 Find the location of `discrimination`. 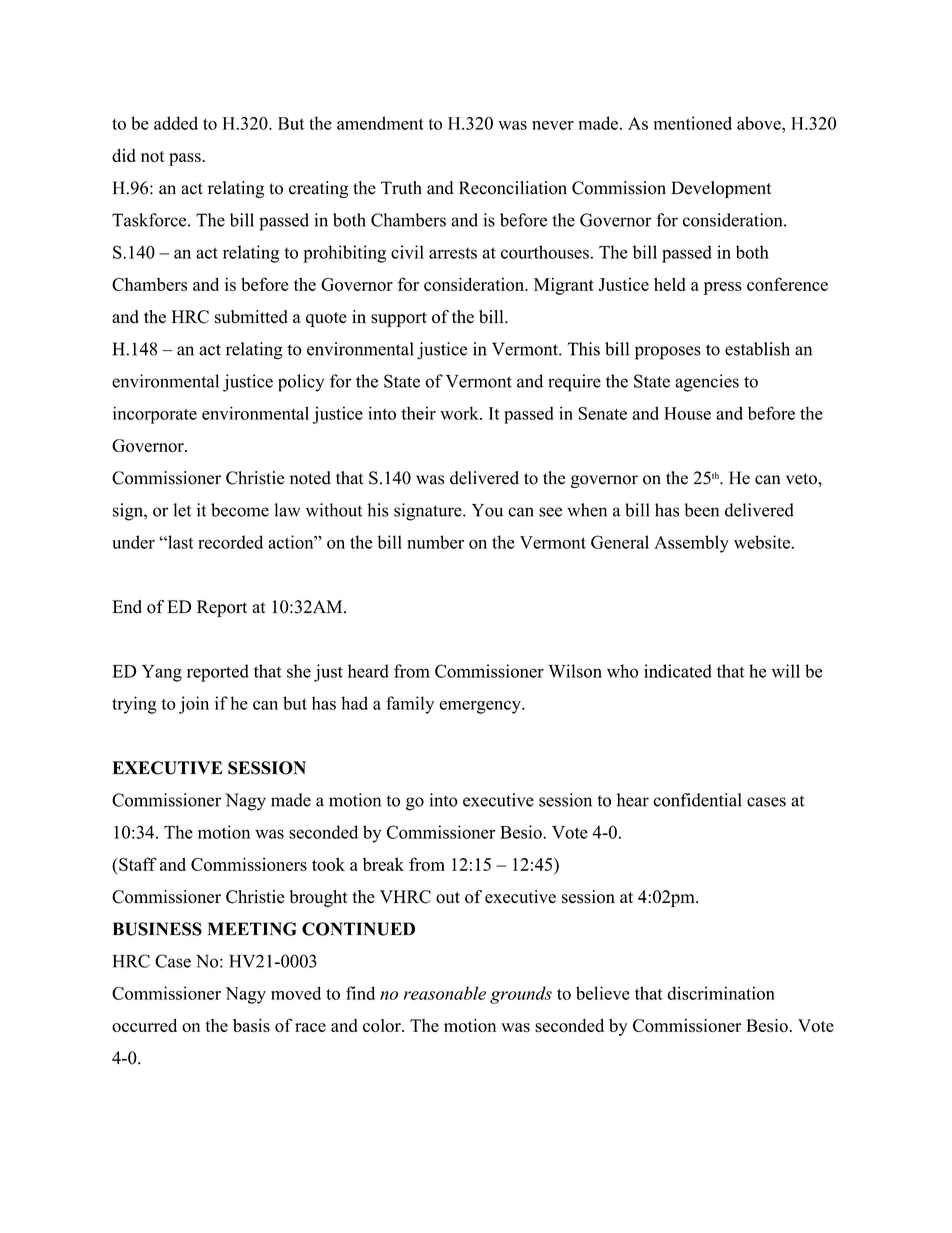

discrimination is located at coordinates (721, 993).
